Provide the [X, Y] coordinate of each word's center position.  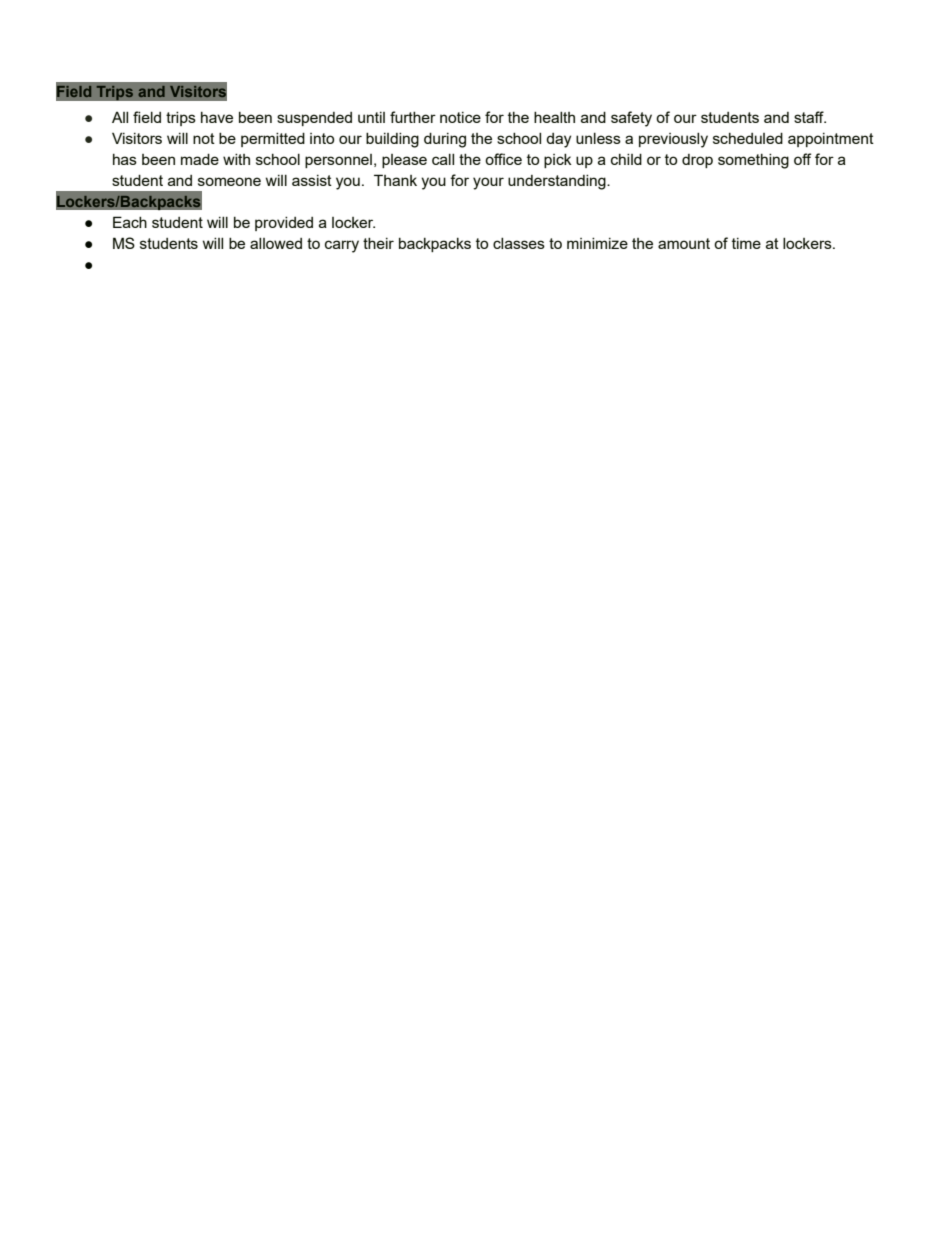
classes [519, 243]
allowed [276, 243]
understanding [558, 182]
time [746, 243]
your [488, 183]
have [217, 117]
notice [460, 117]
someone [229, 181]
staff [810, 117]
